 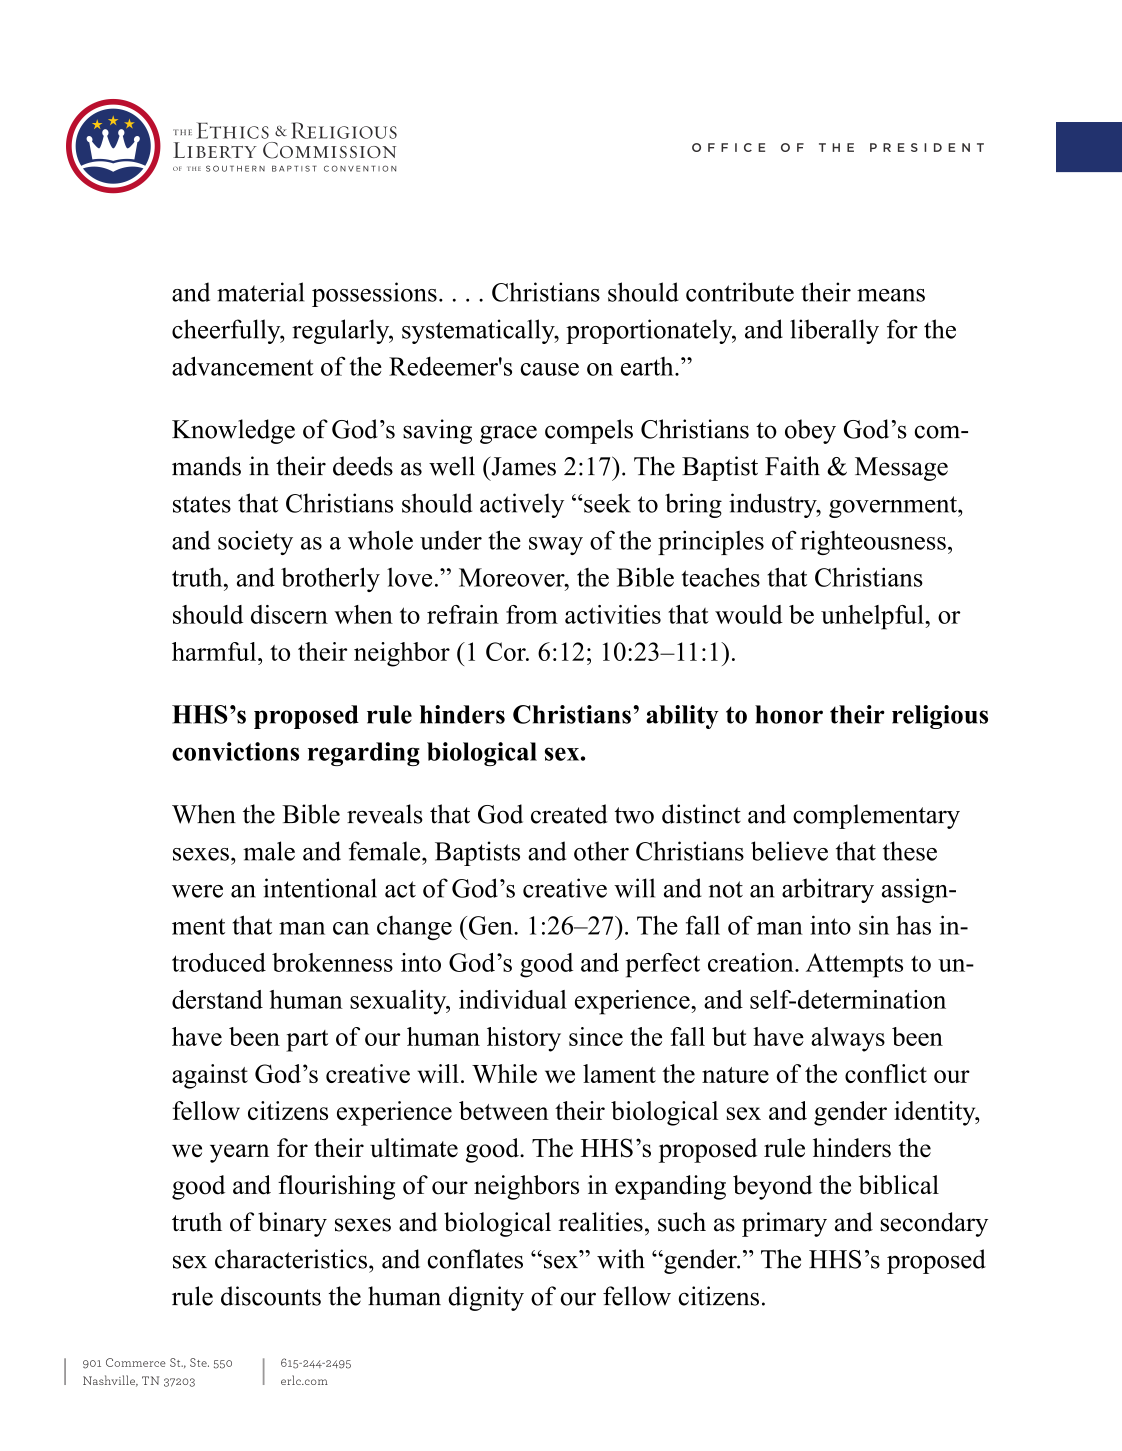 What do you see at coordinates (513, 999) in the document?
I see `individual` at bounding box center [513, 999].
